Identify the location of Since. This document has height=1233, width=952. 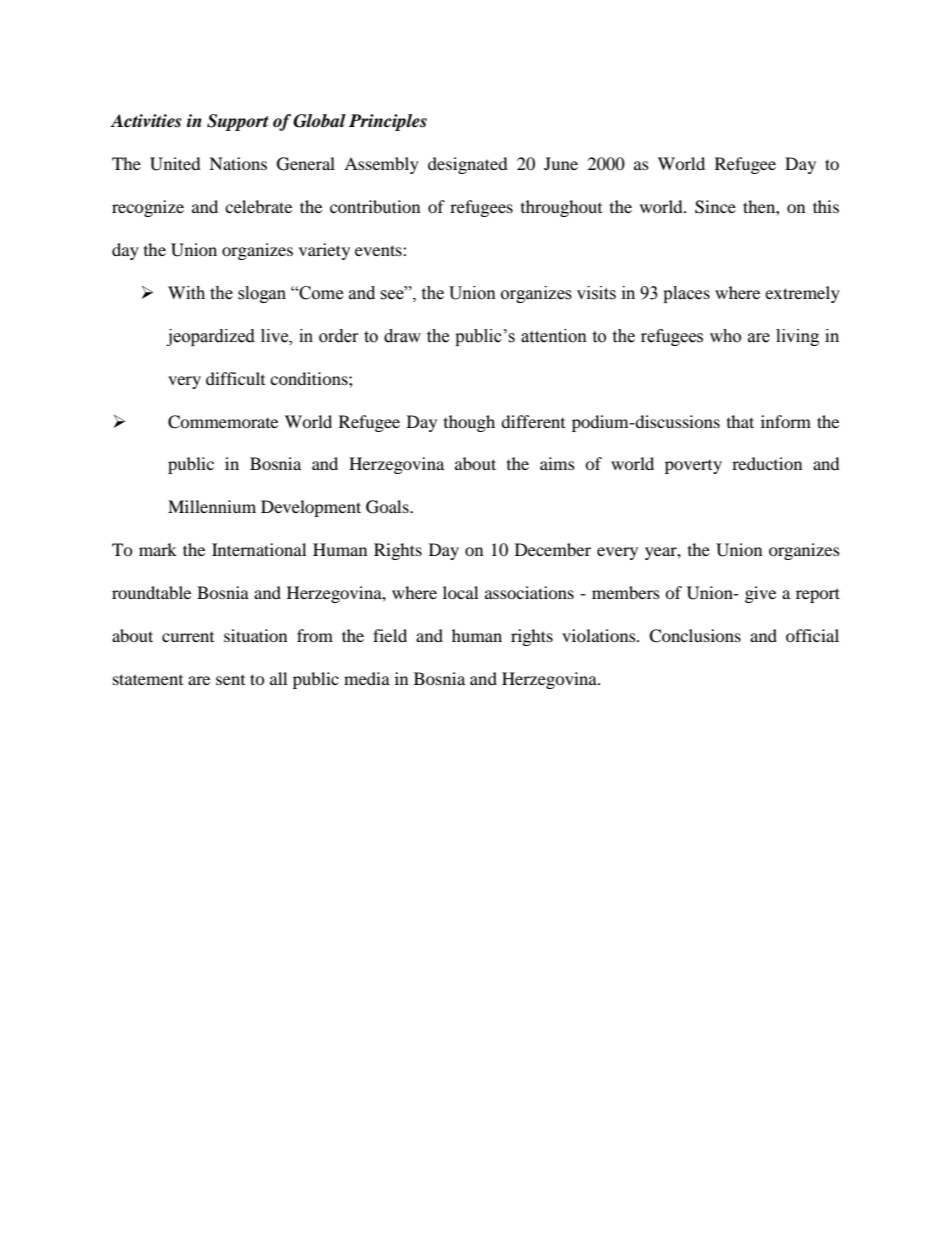
(715, 207).
